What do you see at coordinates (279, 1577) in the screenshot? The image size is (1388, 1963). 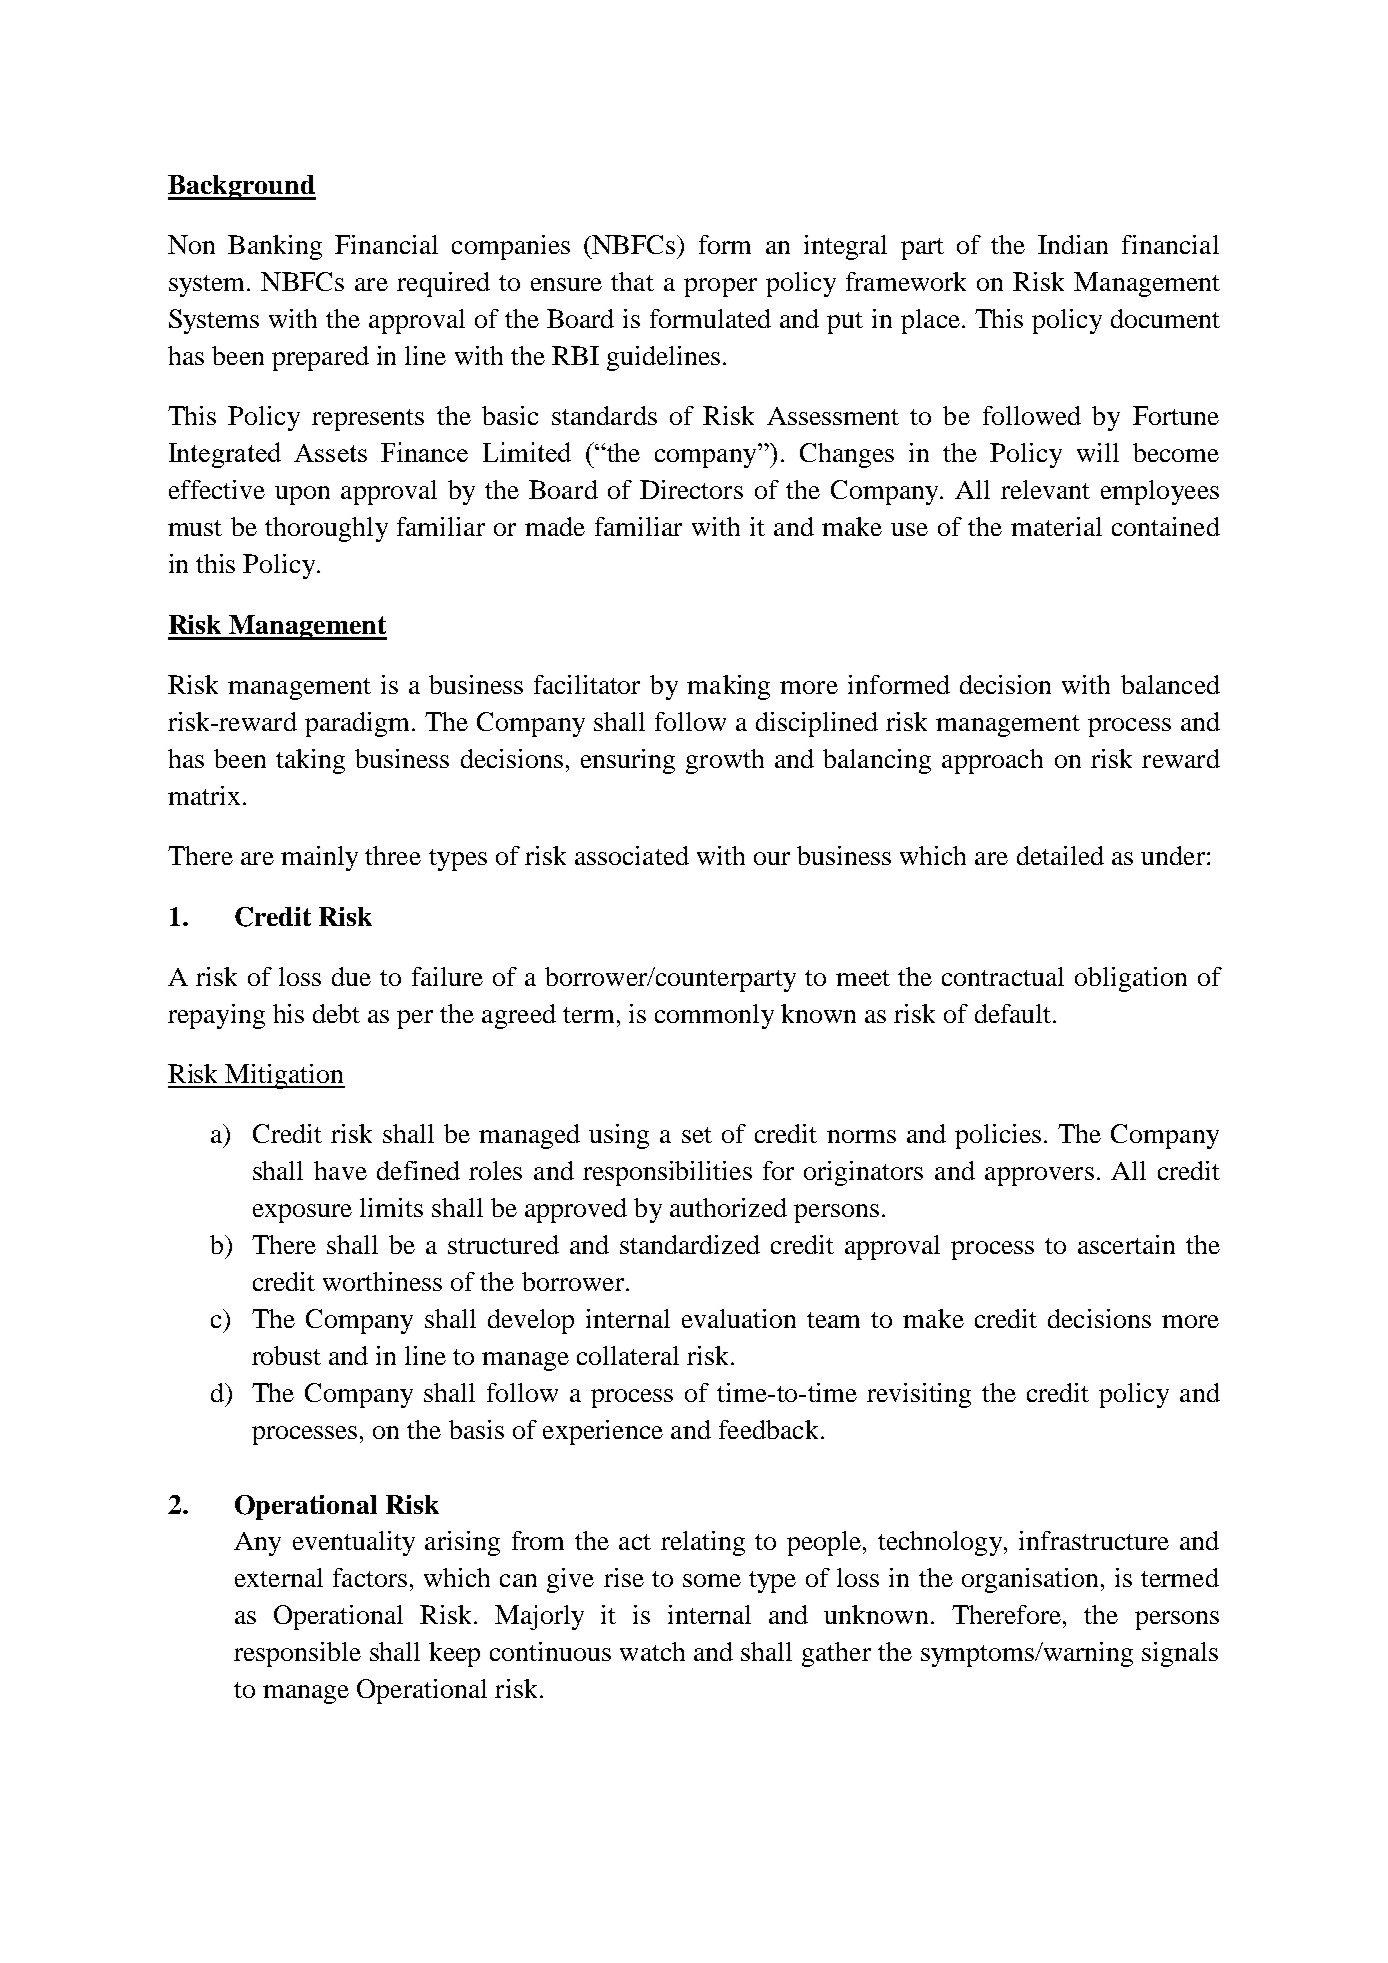 I see `external` at bounding box center [279, 1577].
